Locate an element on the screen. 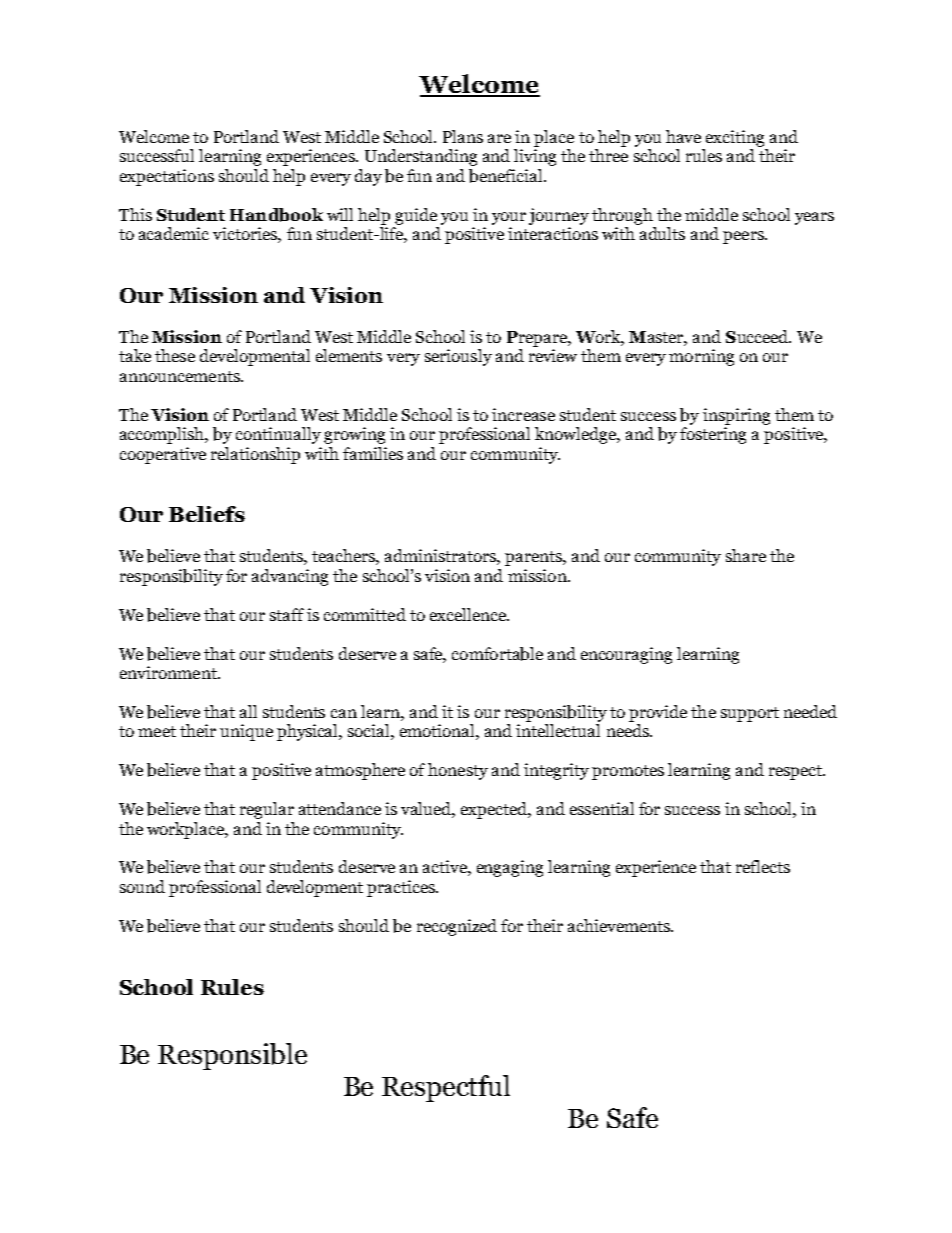  share is located at coordinates (746, 555).
